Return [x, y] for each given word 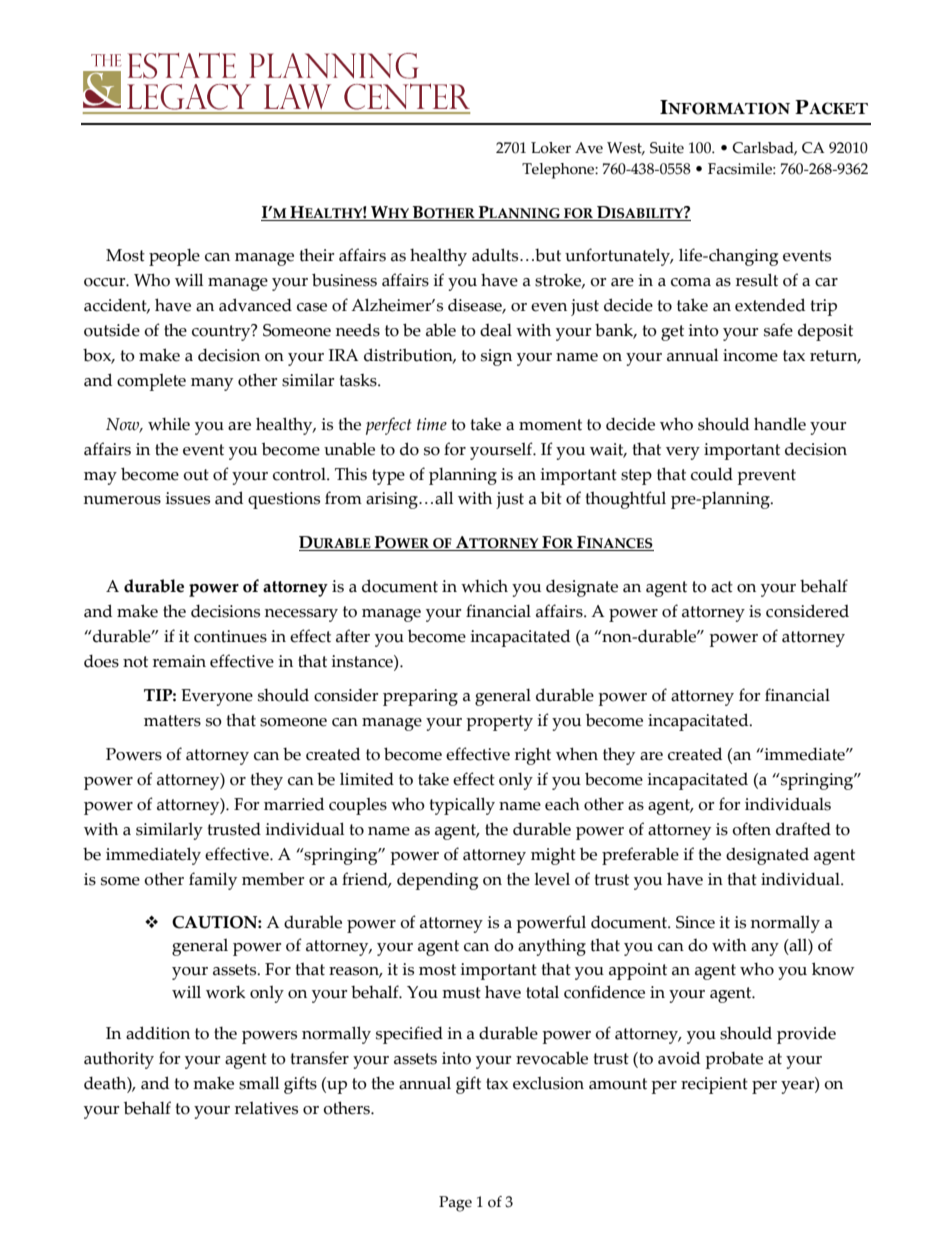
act [722, 587]
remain [179, 661]
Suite [667, 148]
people [174, 257]
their [317, 255]
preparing [420, 697]
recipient [714, 1085]
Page [455, 1204]
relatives [266, 1108]
